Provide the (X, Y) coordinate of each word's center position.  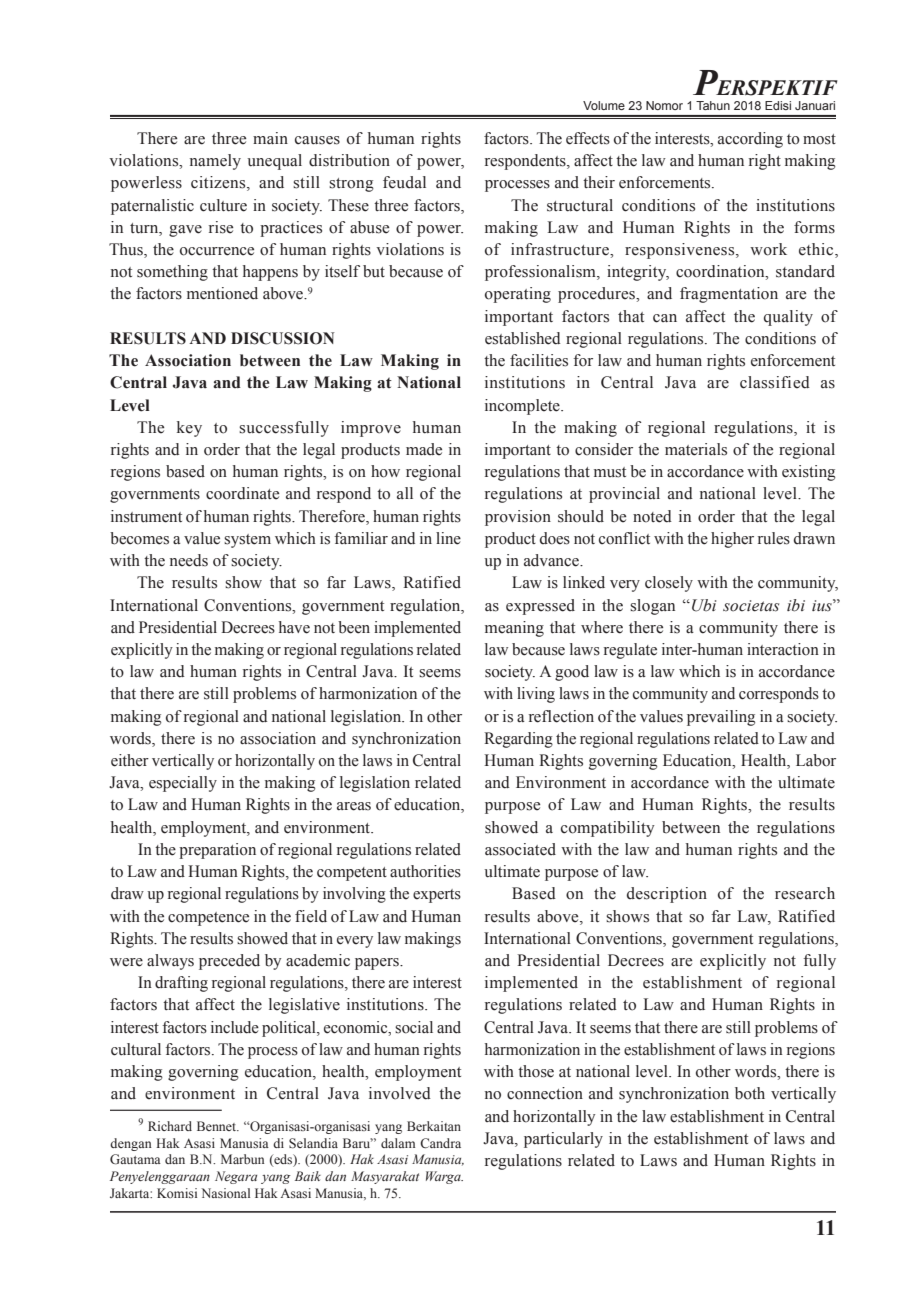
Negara (236, 1177)
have (294, 627)
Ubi (704, 605)
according (750, 140)
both (750, 1093)
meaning (514, 629)
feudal (404, 182)
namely (215, 162)
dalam (398, 1143)
